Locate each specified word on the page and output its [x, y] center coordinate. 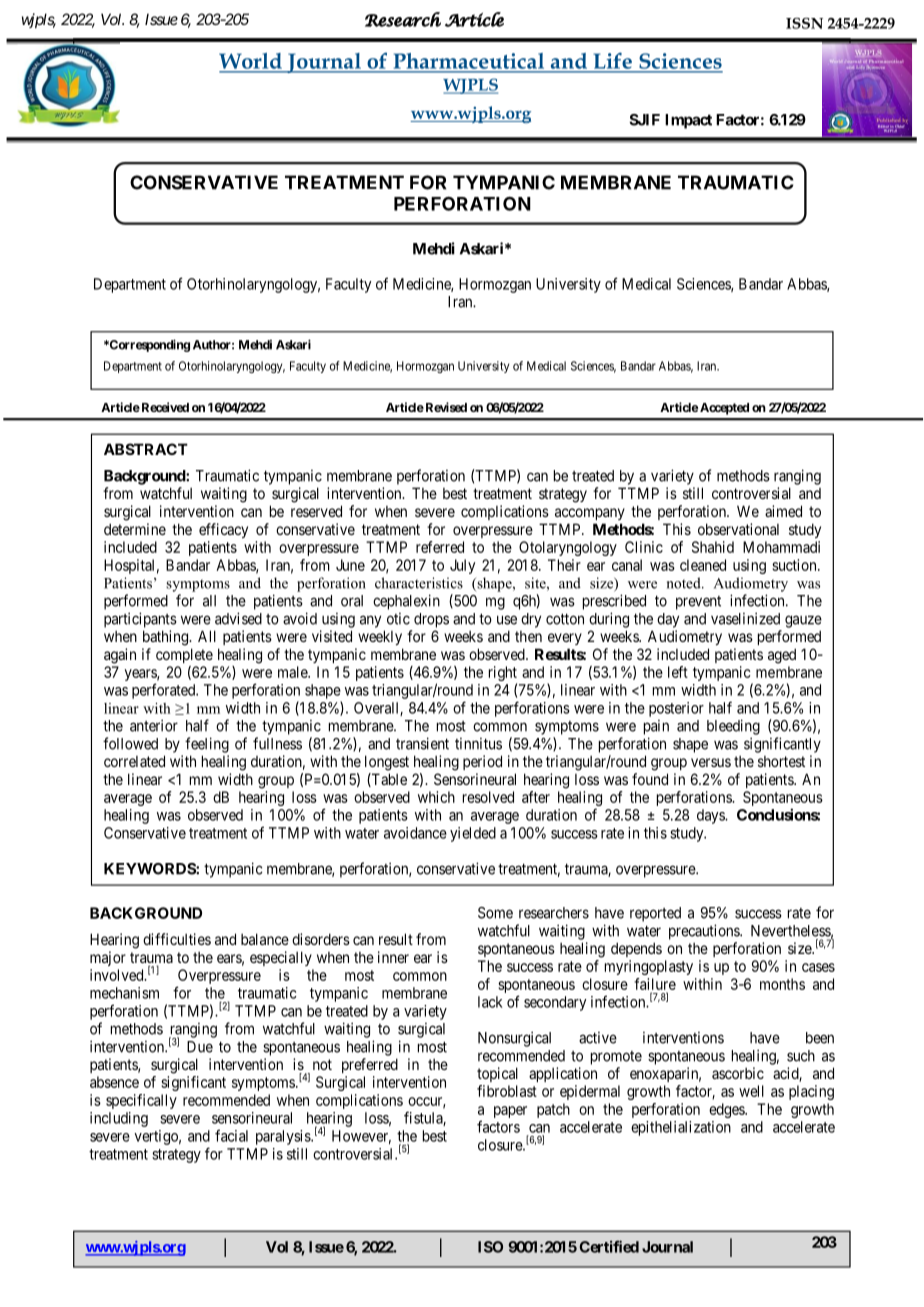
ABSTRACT [146, 449]
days [711, 816]
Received [164, 407]
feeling [207, 745]
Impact [688, 121]
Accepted [724, 409]
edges [727, 1110]
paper [510, 1112]
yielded [473, 834]
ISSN [804, 23]
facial [231, 1135]
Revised [445, 407]
